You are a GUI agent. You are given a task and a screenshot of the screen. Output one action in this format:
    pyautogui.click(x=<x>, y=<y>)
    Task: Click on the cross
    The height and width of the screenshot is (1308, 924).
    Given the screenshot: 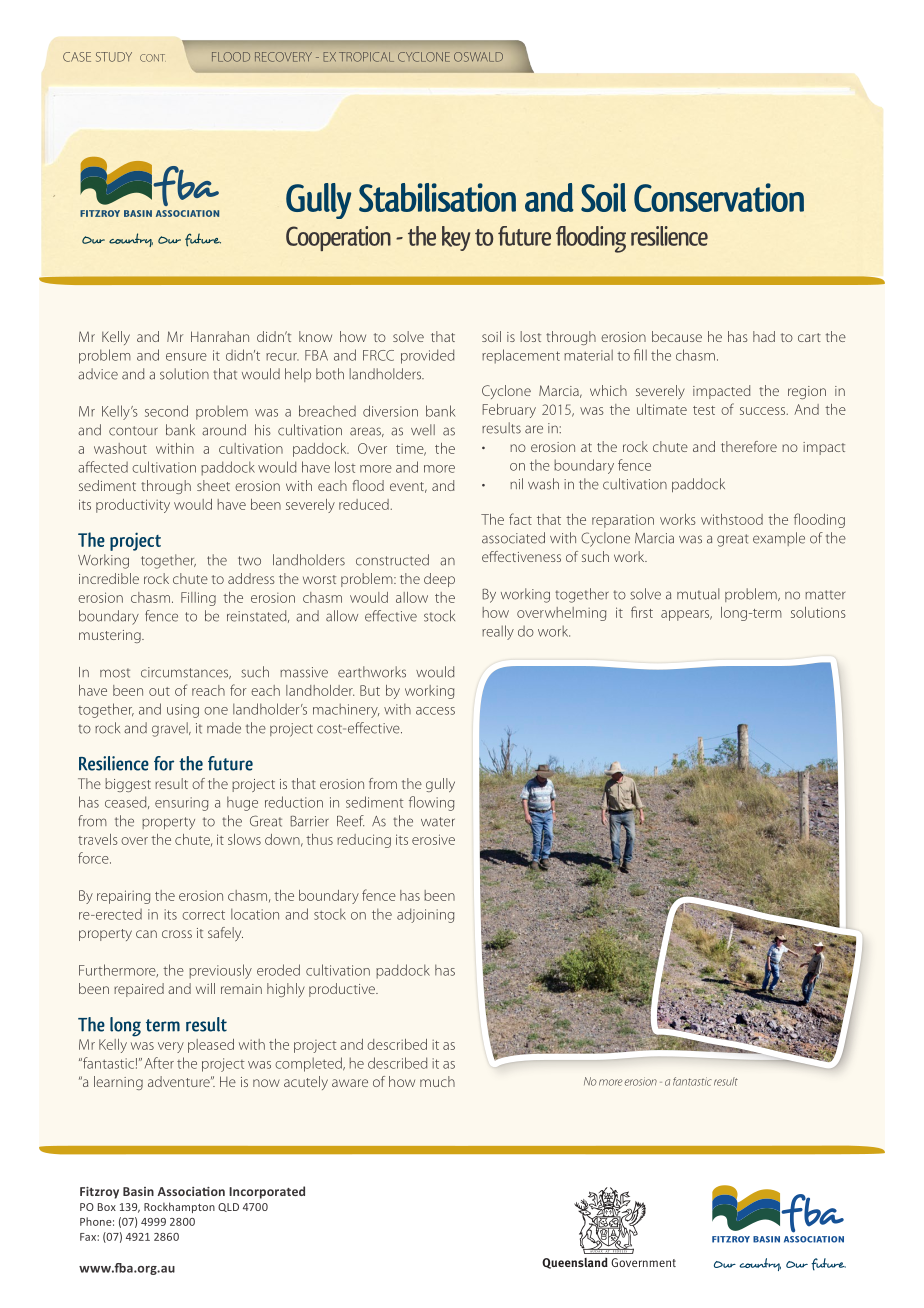 What is the action you would take?
    pyautogui.click(x=177, y=934)
